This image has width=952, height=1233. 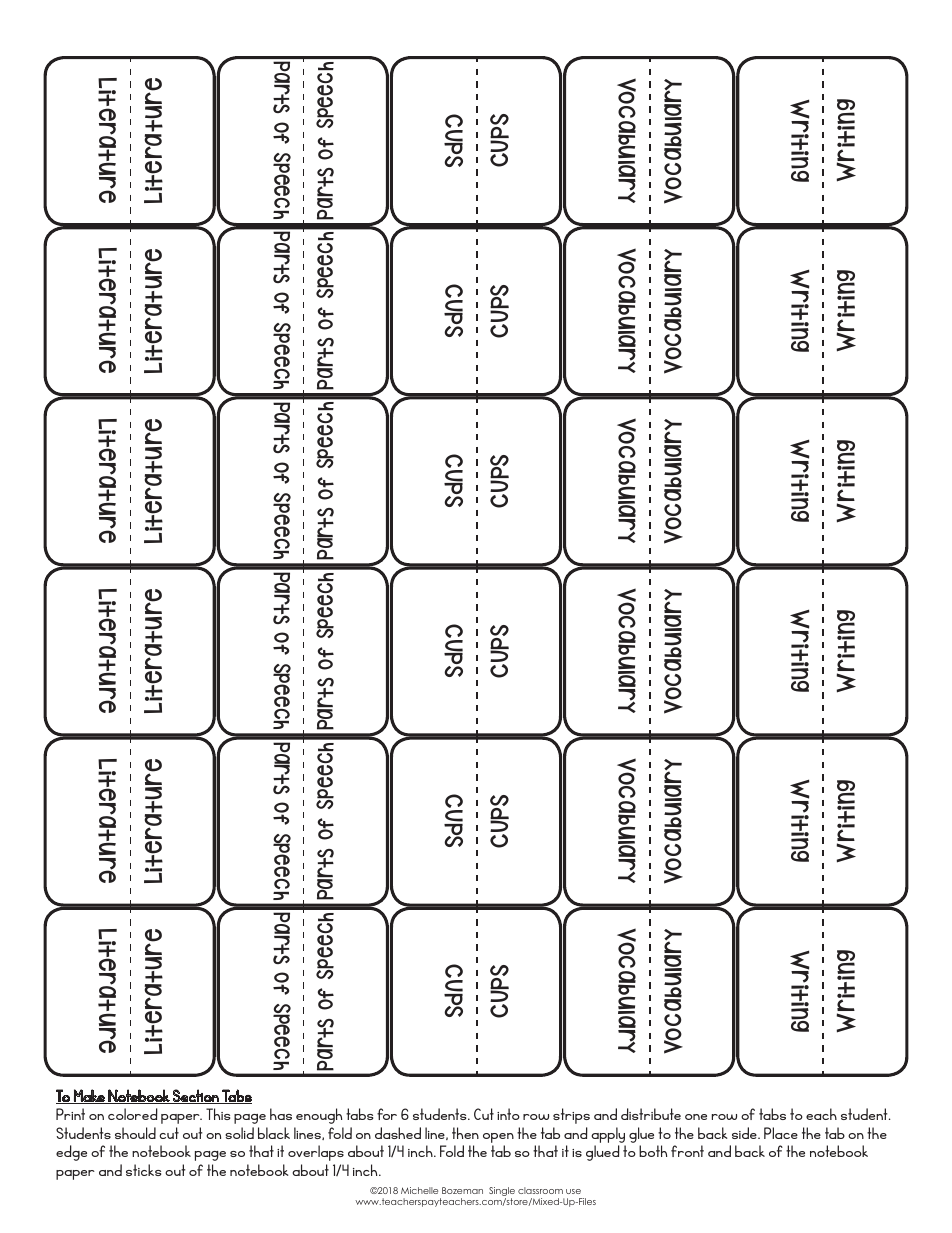 I want to click on Section, so click(x=196, y=1096).
